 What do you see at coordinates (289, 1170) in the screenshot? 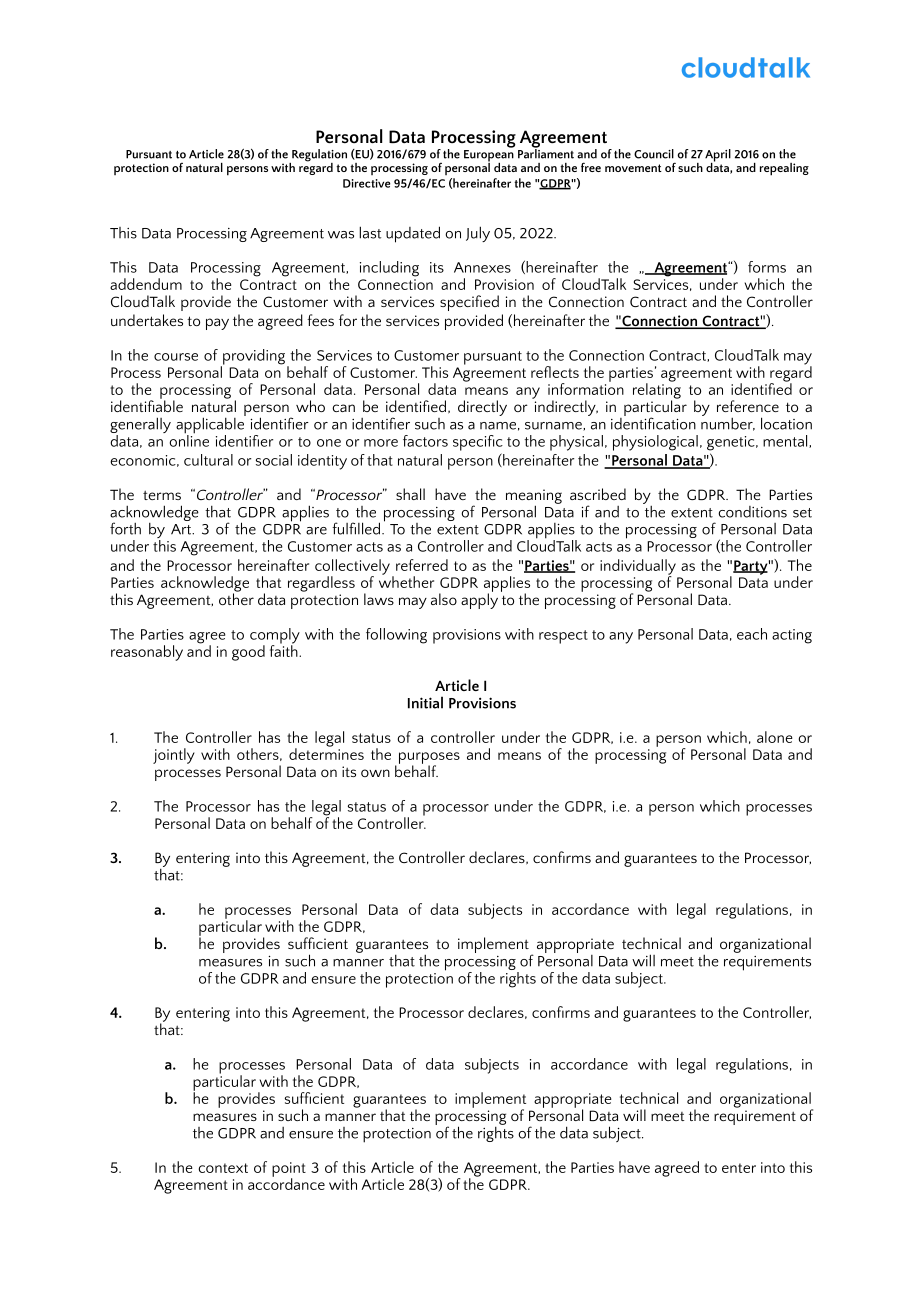
I see `point` at bounding box center [289, 1170].
